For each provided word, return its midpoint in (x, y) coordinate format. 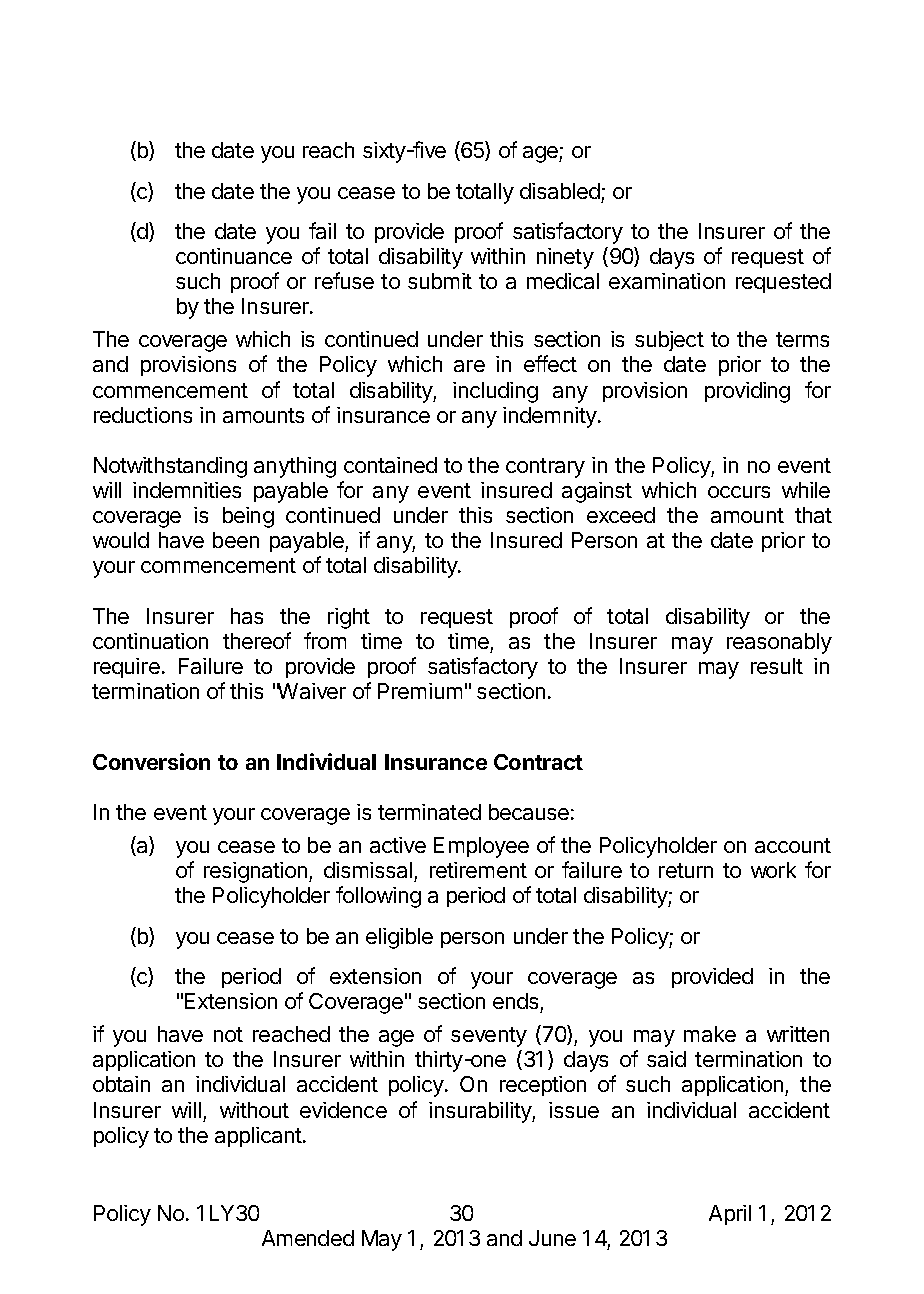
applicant (259, 1137)
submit (440, 281)
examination (667, 281)
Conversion (151, 761)
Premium (420, 691)
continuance (234, 256)
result (777, 666)
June (552, 1238)
